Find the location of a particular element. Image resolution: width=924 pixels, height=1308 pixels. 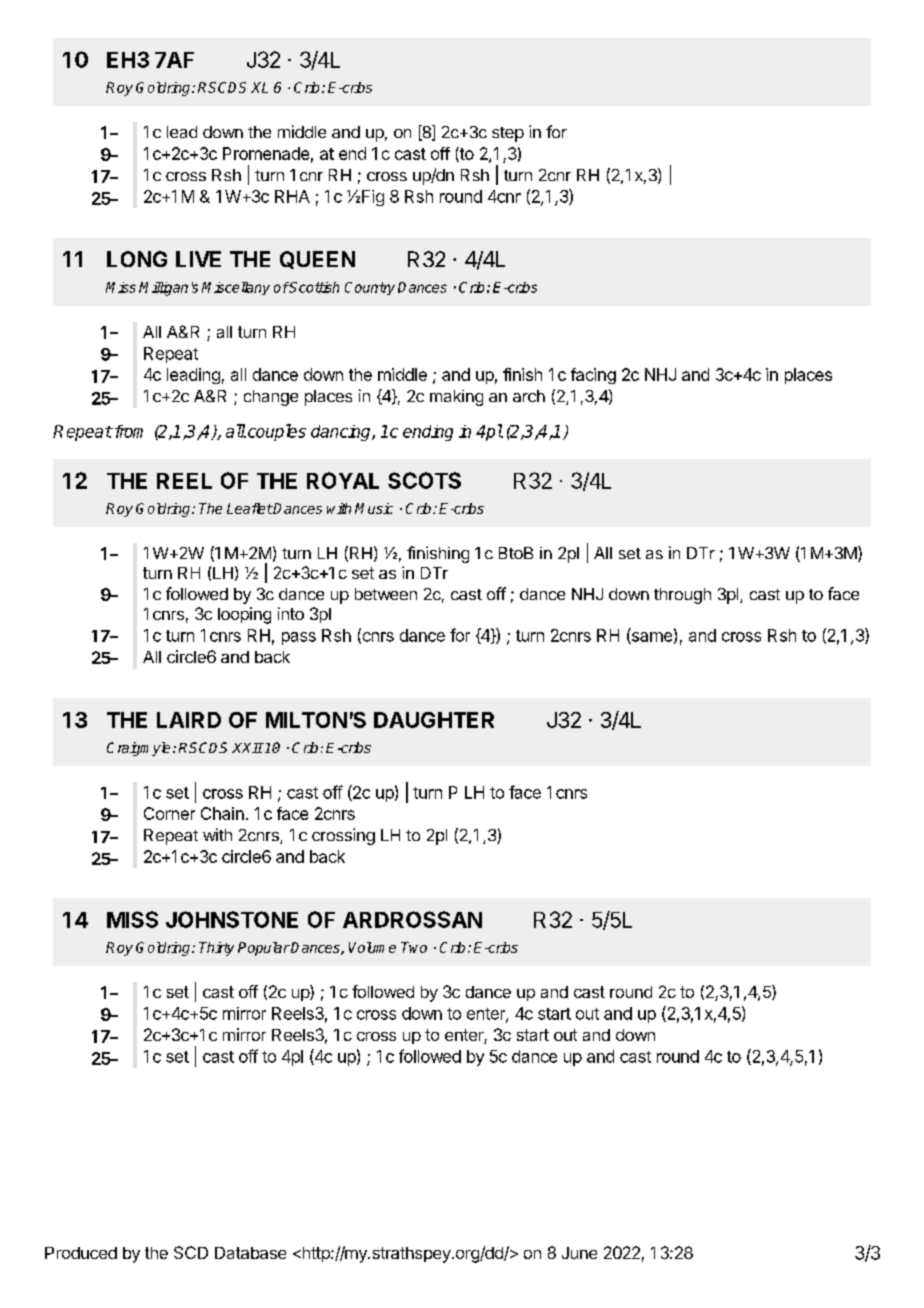

step is located at coordinates (508, 134).
